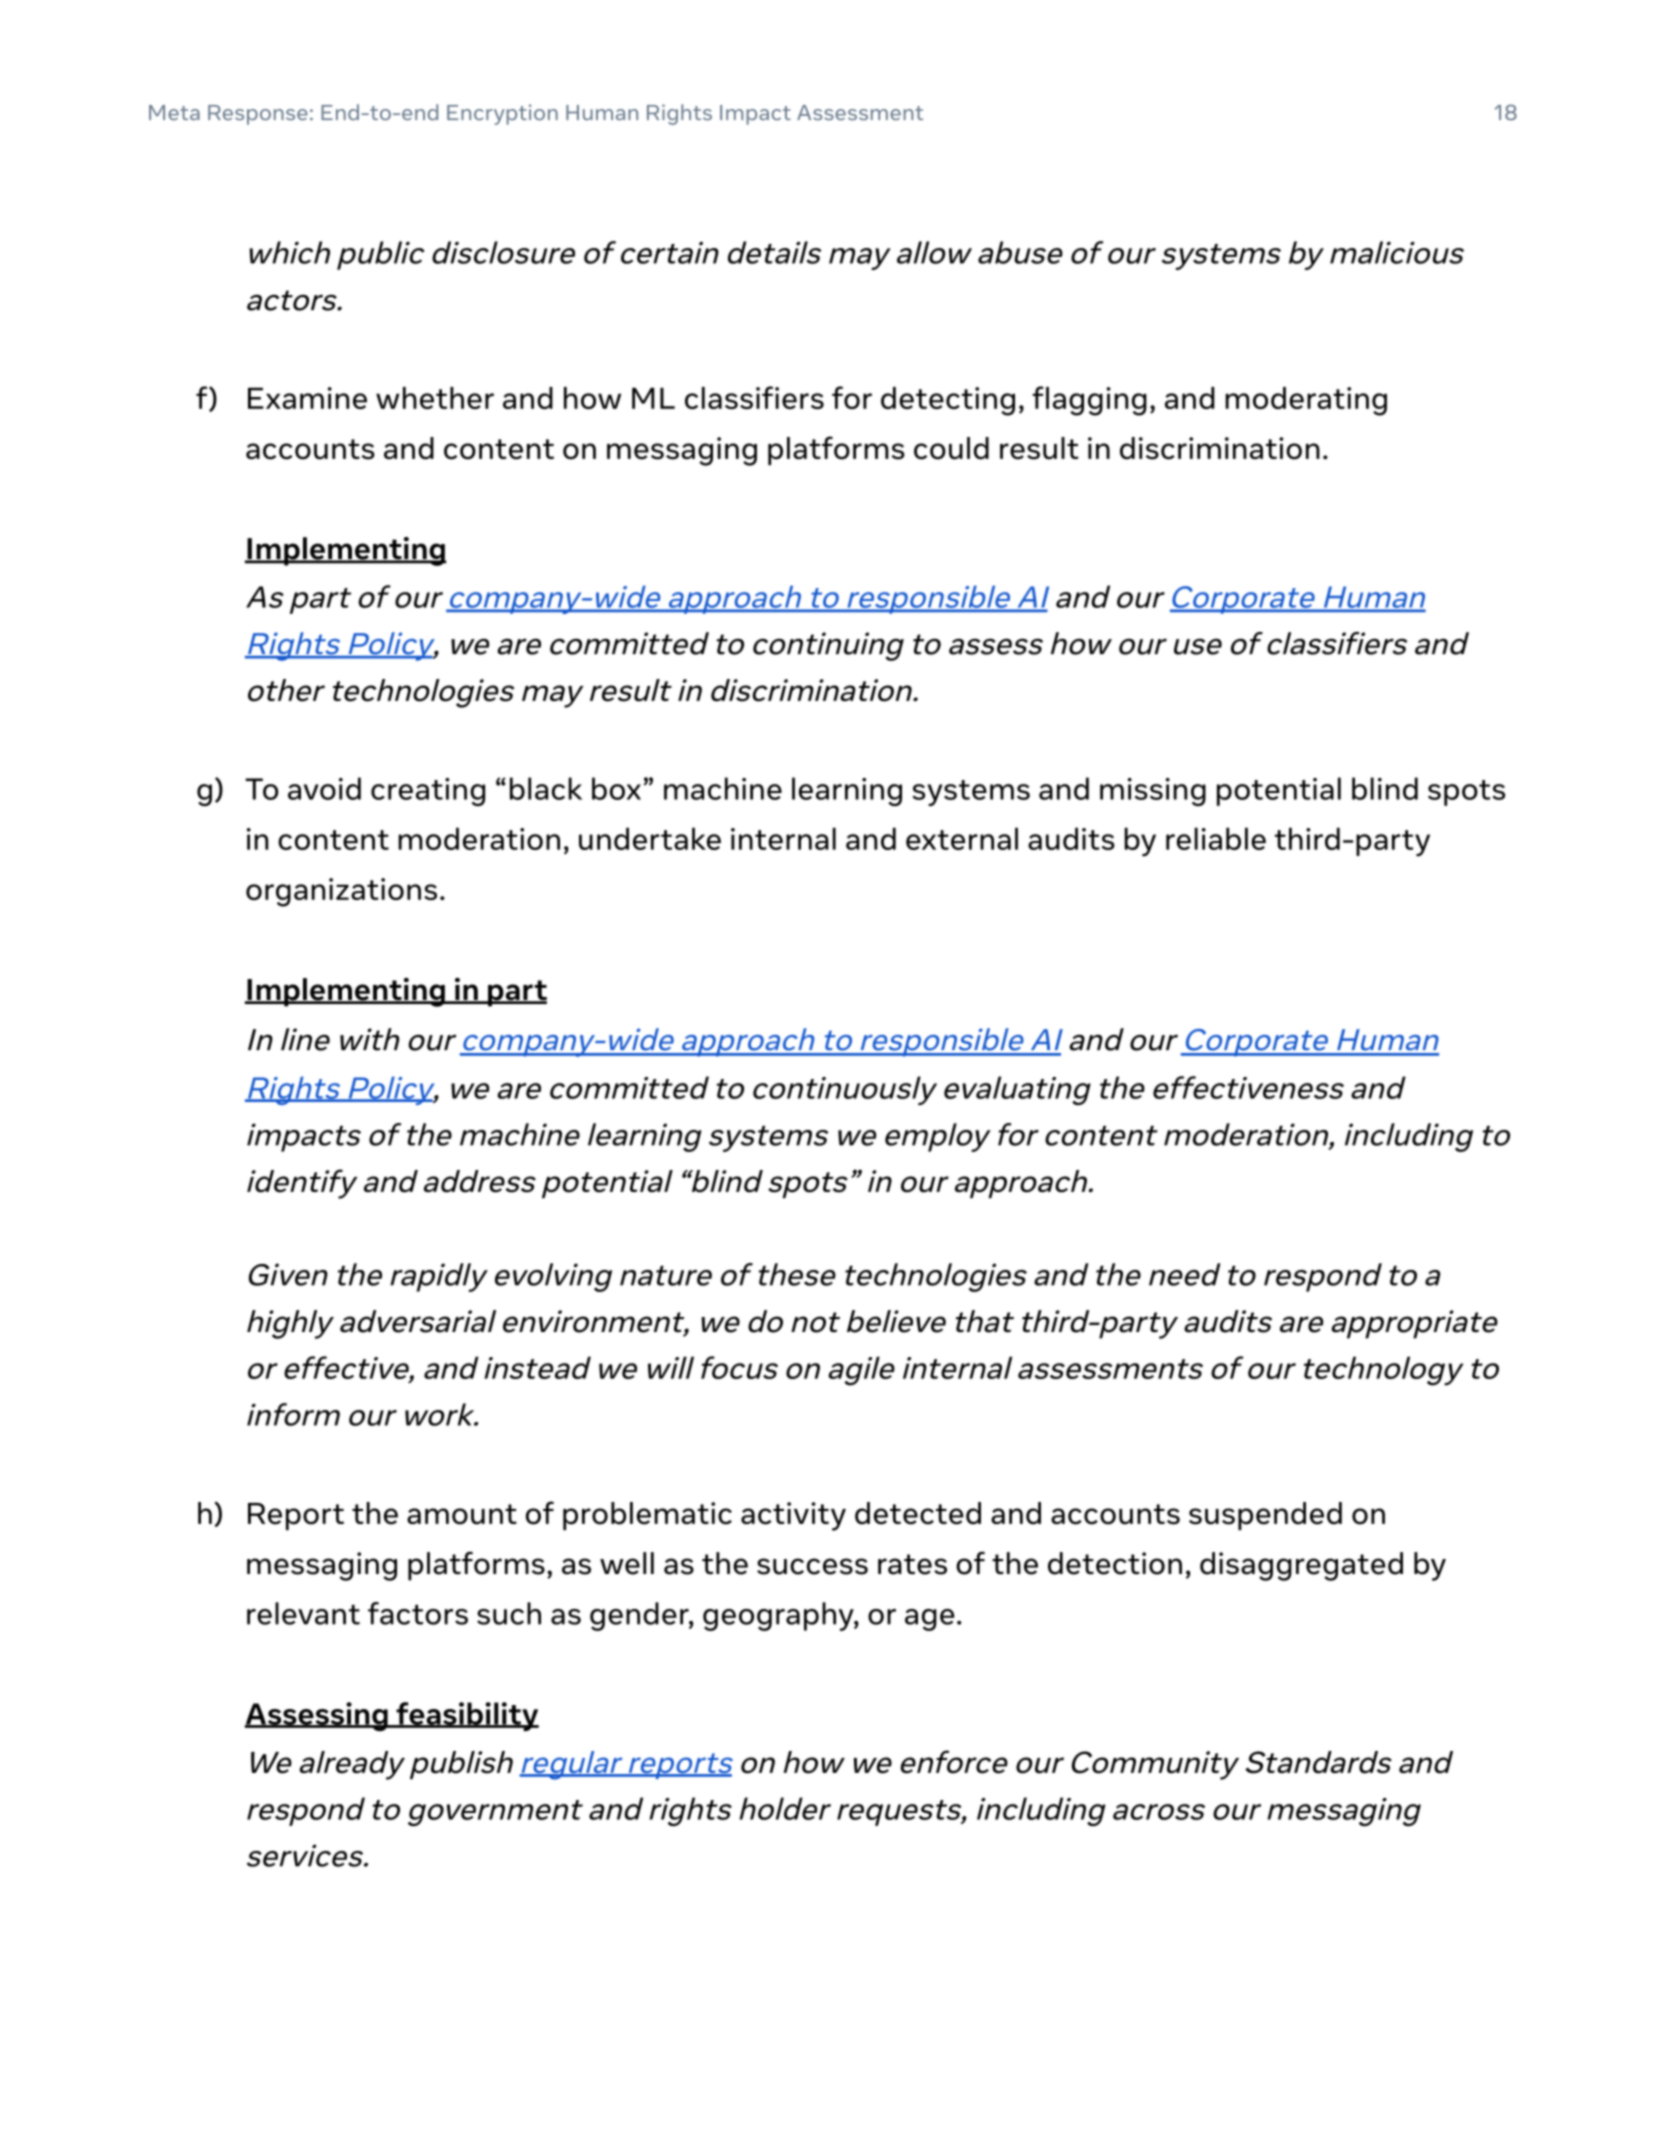  Describe the element at coordinates (1216, 838) in the image. I see `reliable` at that location.
